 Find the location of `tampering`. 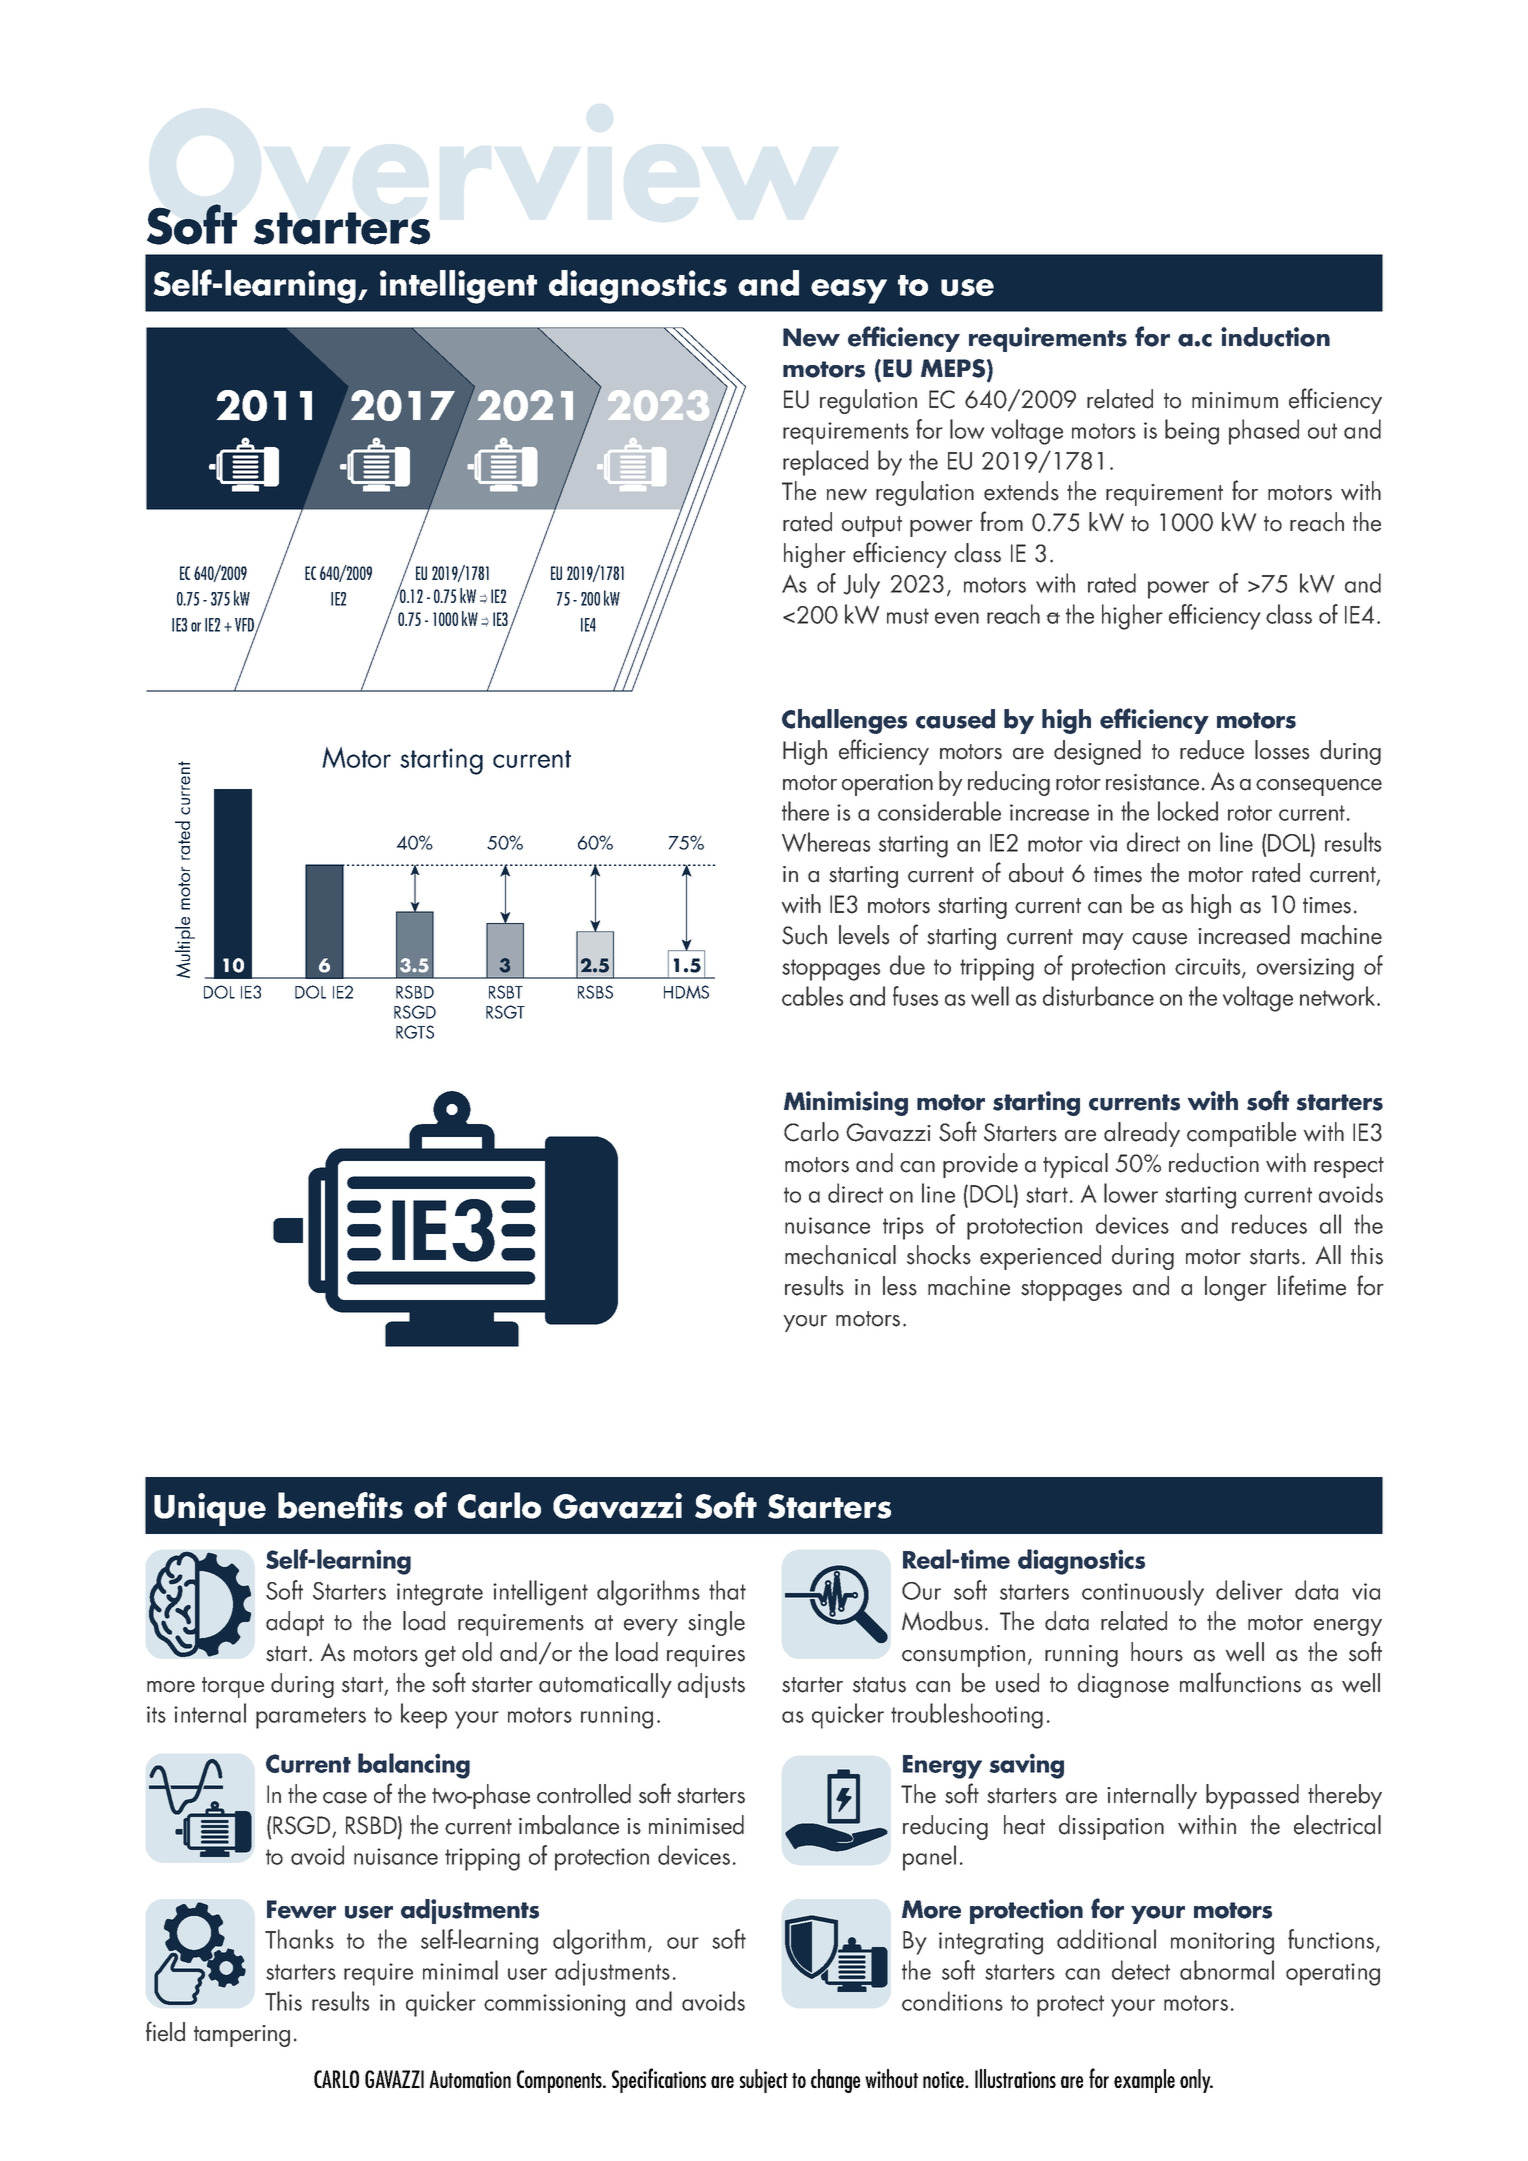

tampering is located at coordinates (242, 2036).
